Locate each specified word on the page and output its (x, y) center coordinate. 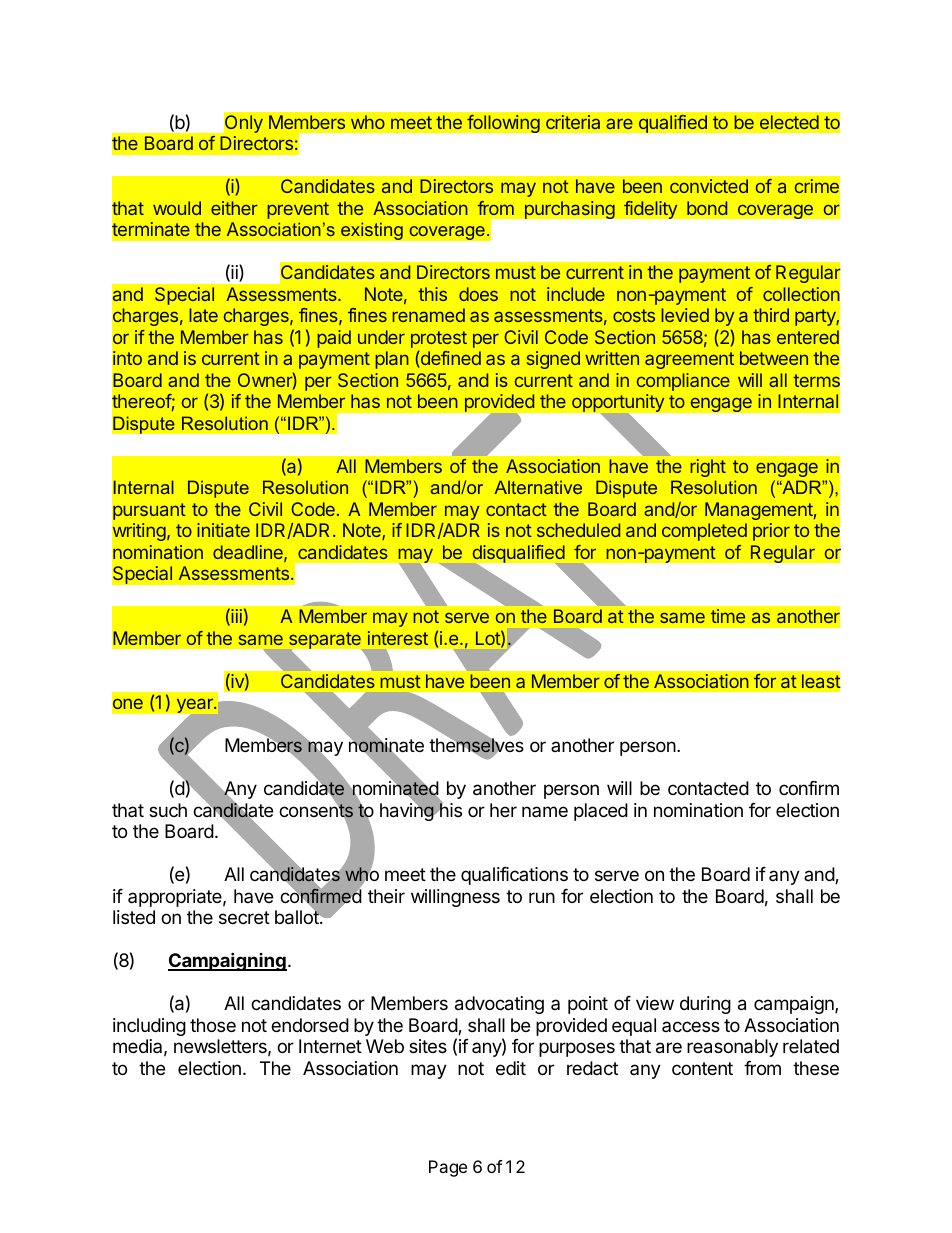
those (213, 1025)
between (774, 358)
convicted (709, 186)
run (542, 897)
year (194, 707)
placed (601, 812)
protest (439, 341)
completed (704, 532)
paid (334, 339)
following (503, 123)
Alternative (538, 487)
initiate (223, 530)
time (728, 616)
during (705, 1005)
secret (244, 917)
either (234, 208)
